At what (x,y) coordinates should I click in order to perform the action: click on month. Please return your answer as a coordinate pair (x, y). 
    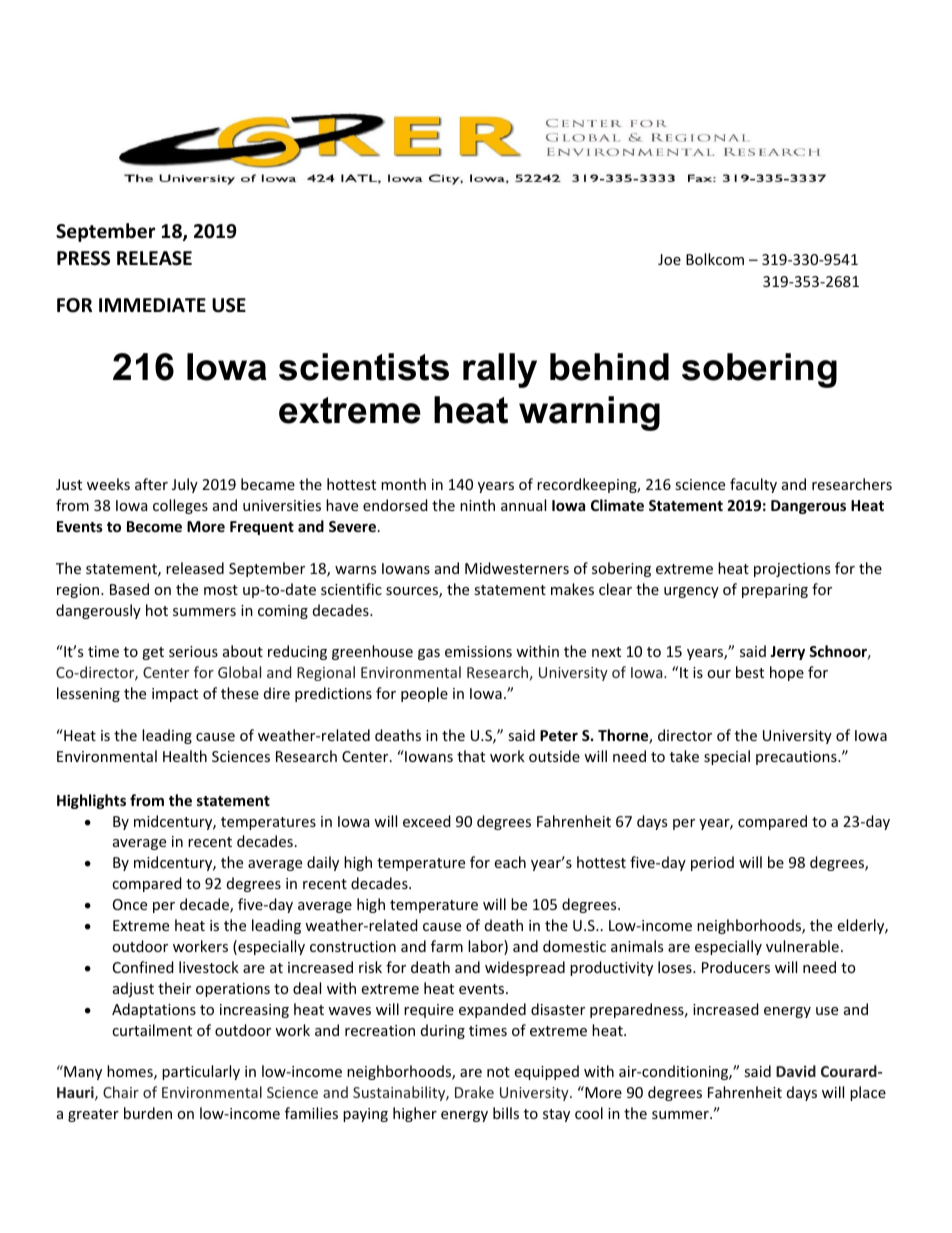
    Looking at the image, I should click on (403, 484).
